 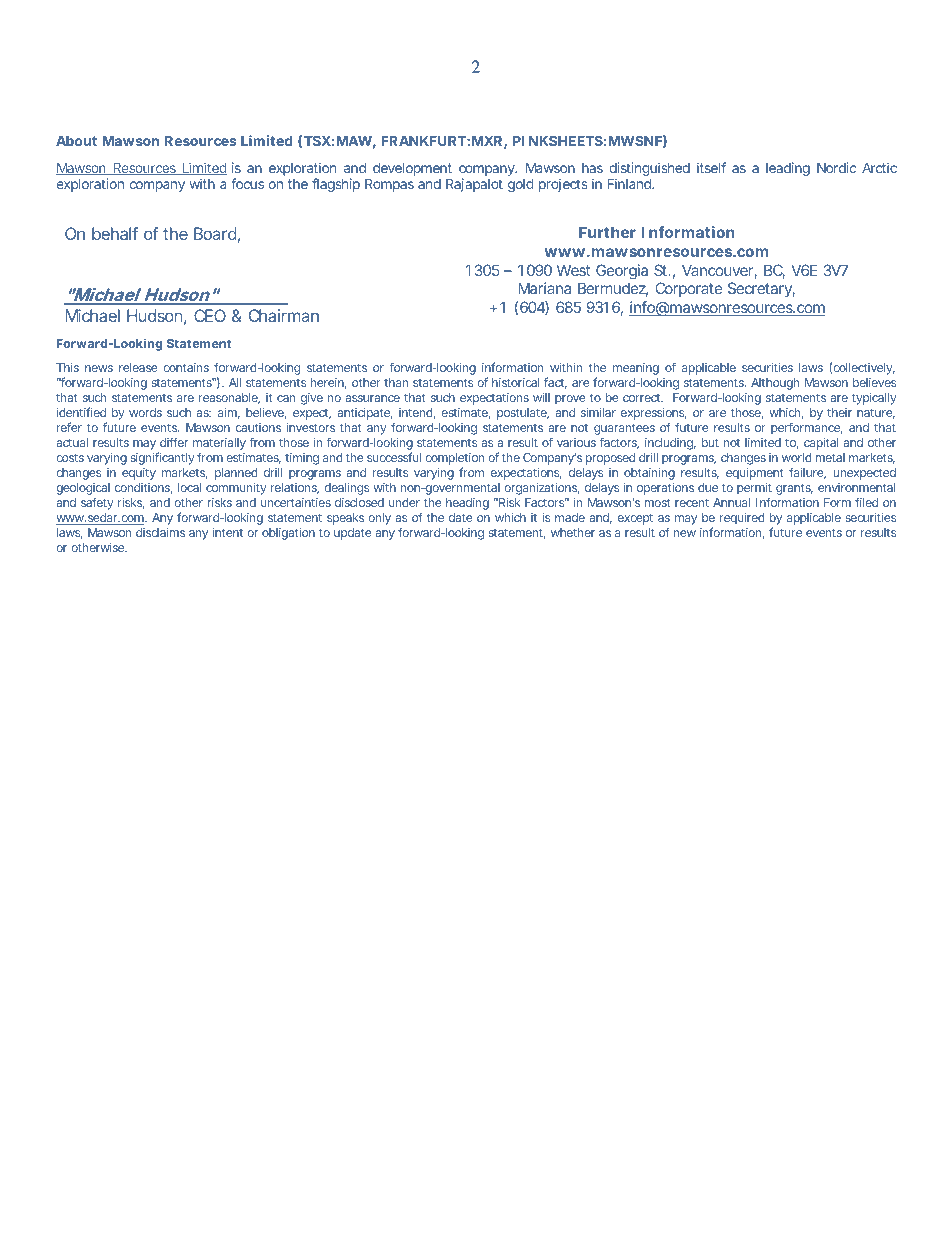 What do you see at coordinates (775, 384) in the image?
I see `Although` at bounding box center [775, 384].
